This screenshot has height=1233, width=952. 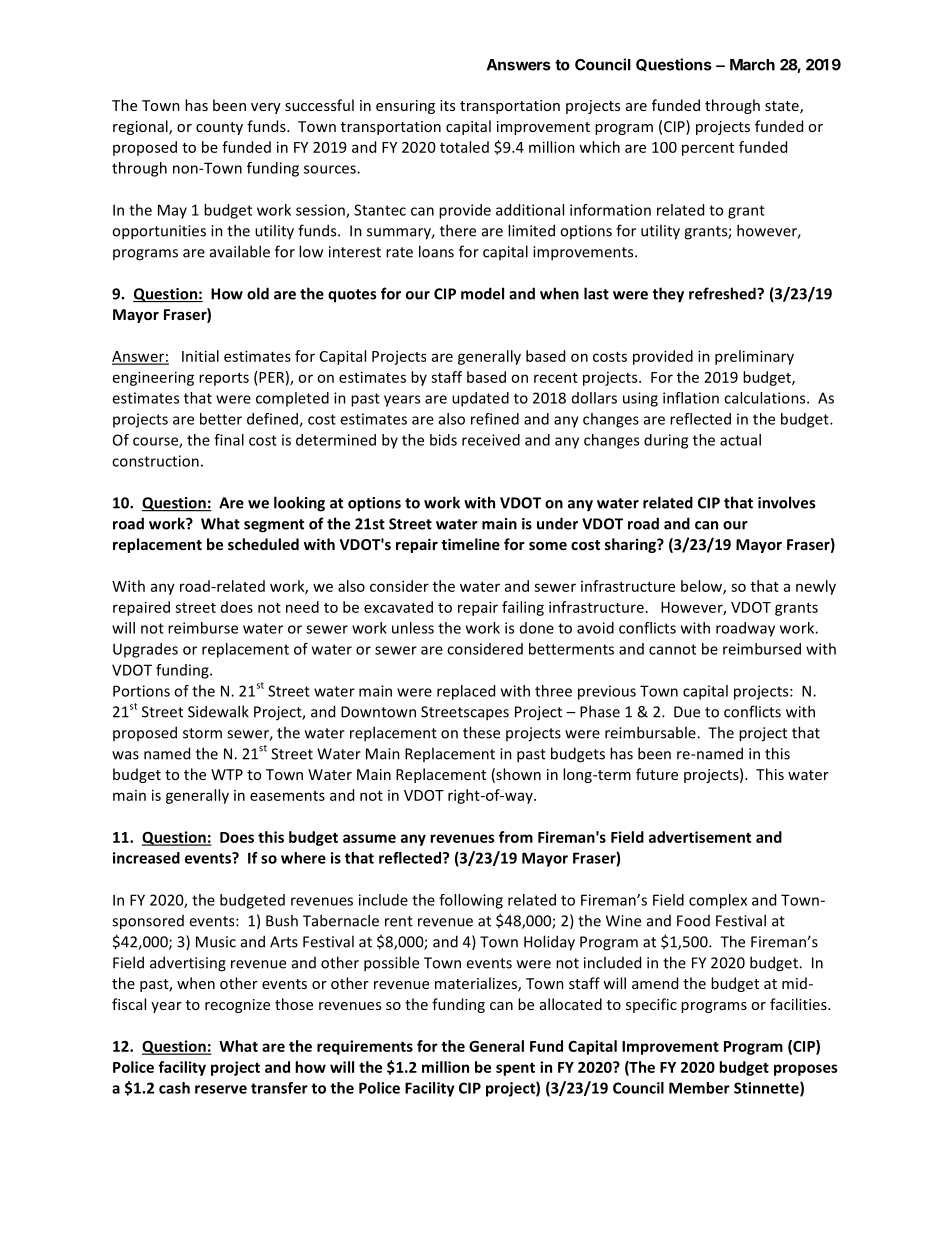 I want to click on newly, so click(x=816, y=587).
